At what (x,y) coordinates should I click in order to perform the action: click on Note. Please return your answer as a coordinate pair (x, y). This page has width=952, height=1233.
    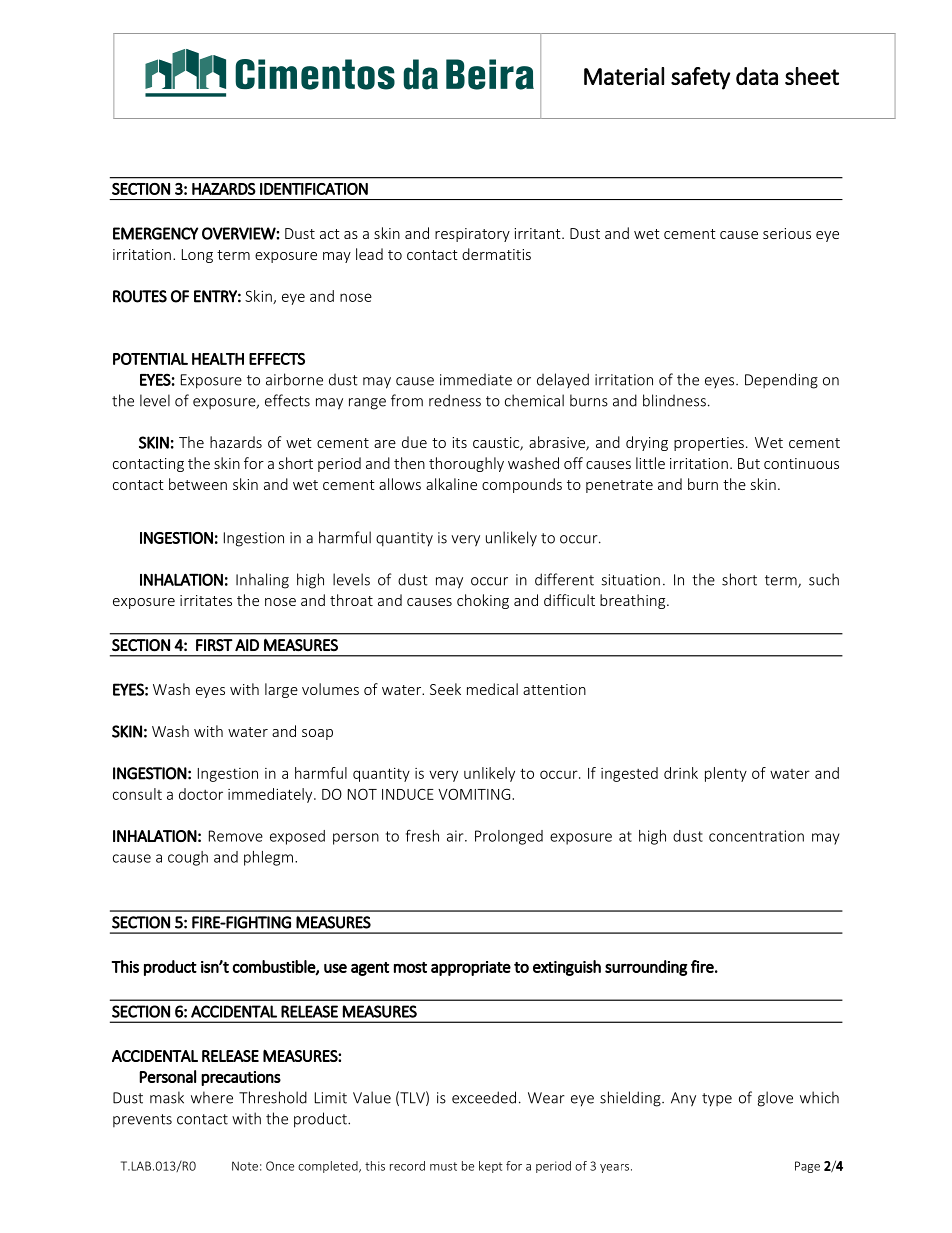
    Looking at the image, I should click on (245, 1166).
